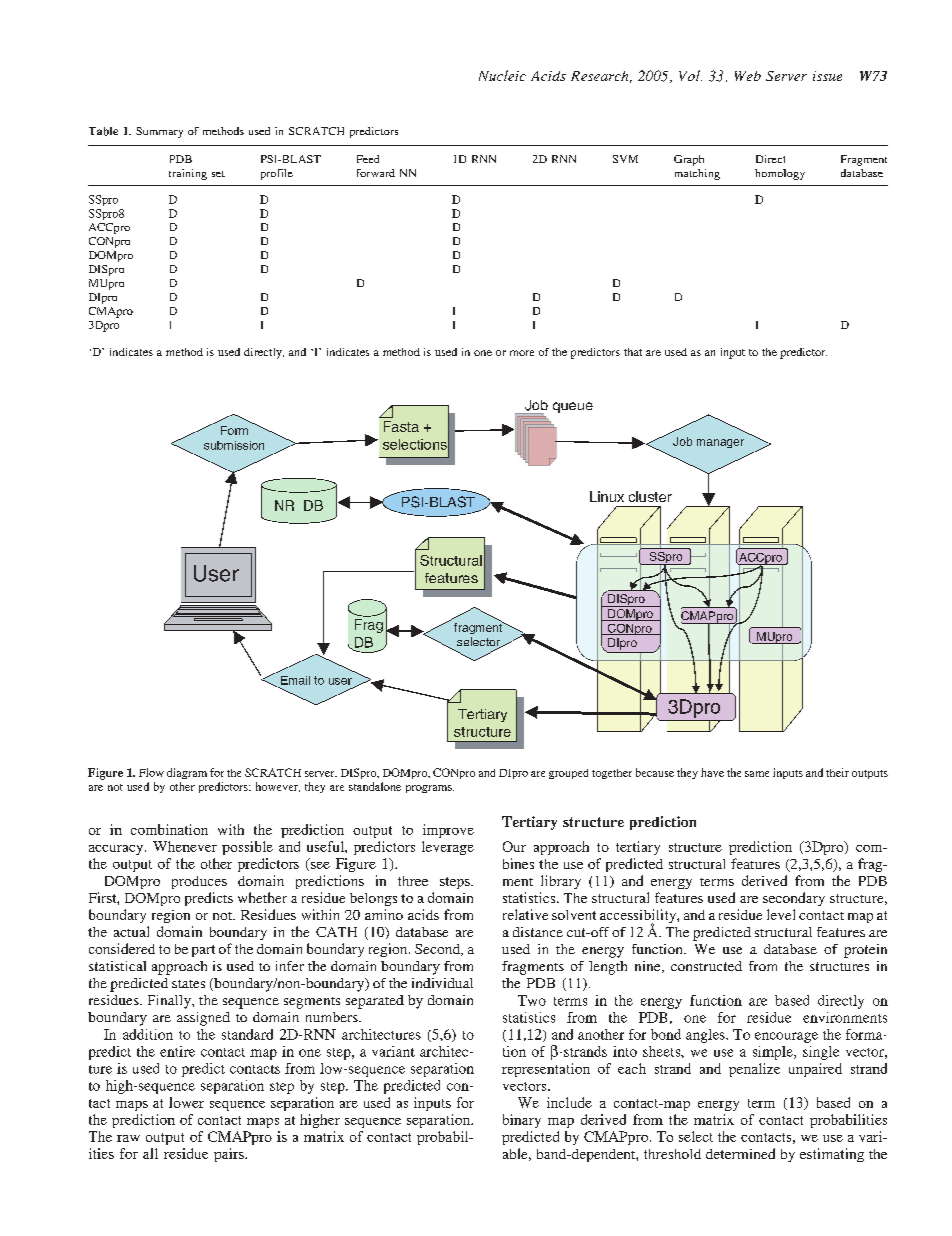  What do you see at coordinates (188, 174) in the screenshot?
I see `training` at bounding box center [188, 174].
